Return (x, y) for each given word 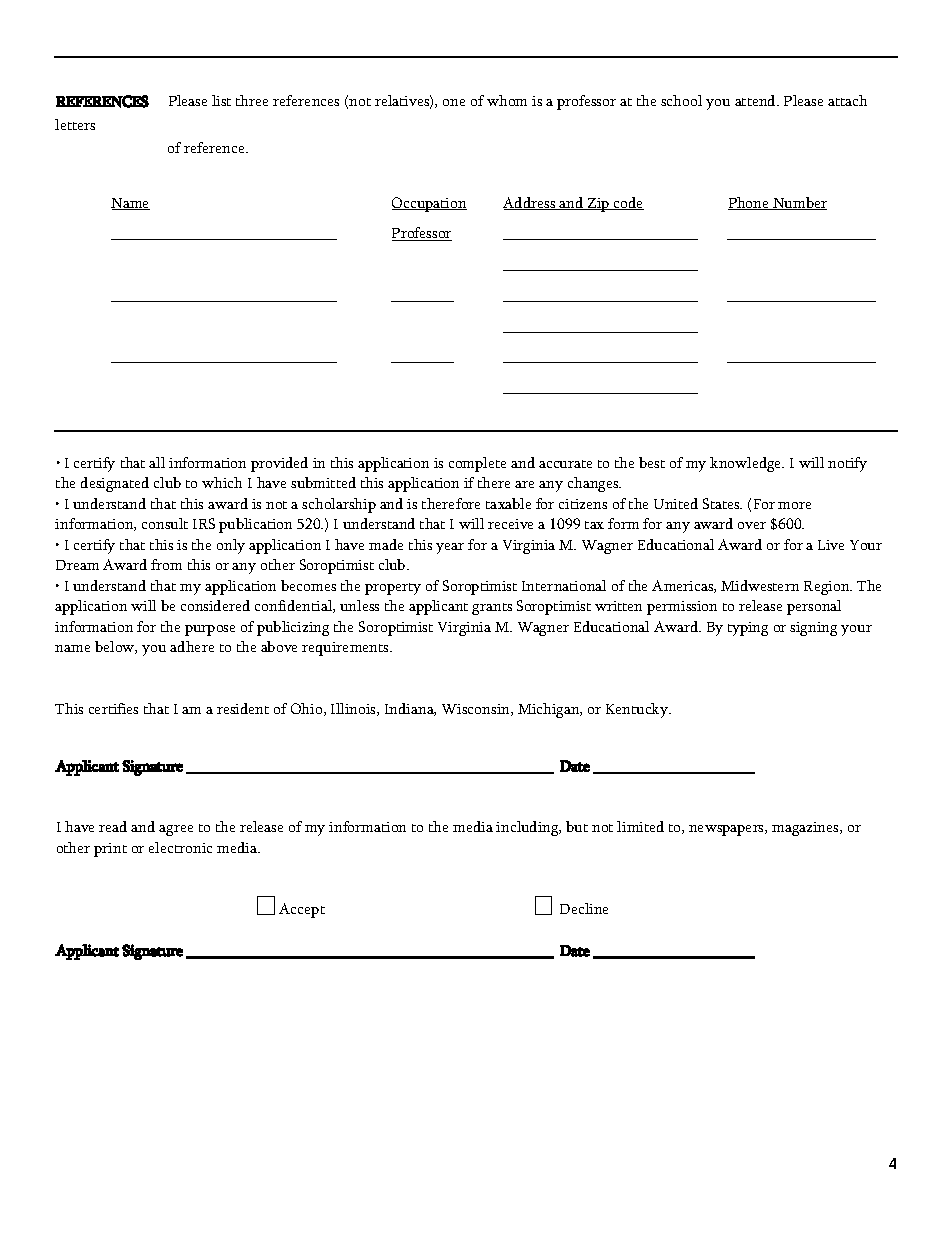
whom (507, 100)
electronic (180, 847)
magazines (806, 829)
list (221, 100)
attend (756, 100)
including (528, 828)
